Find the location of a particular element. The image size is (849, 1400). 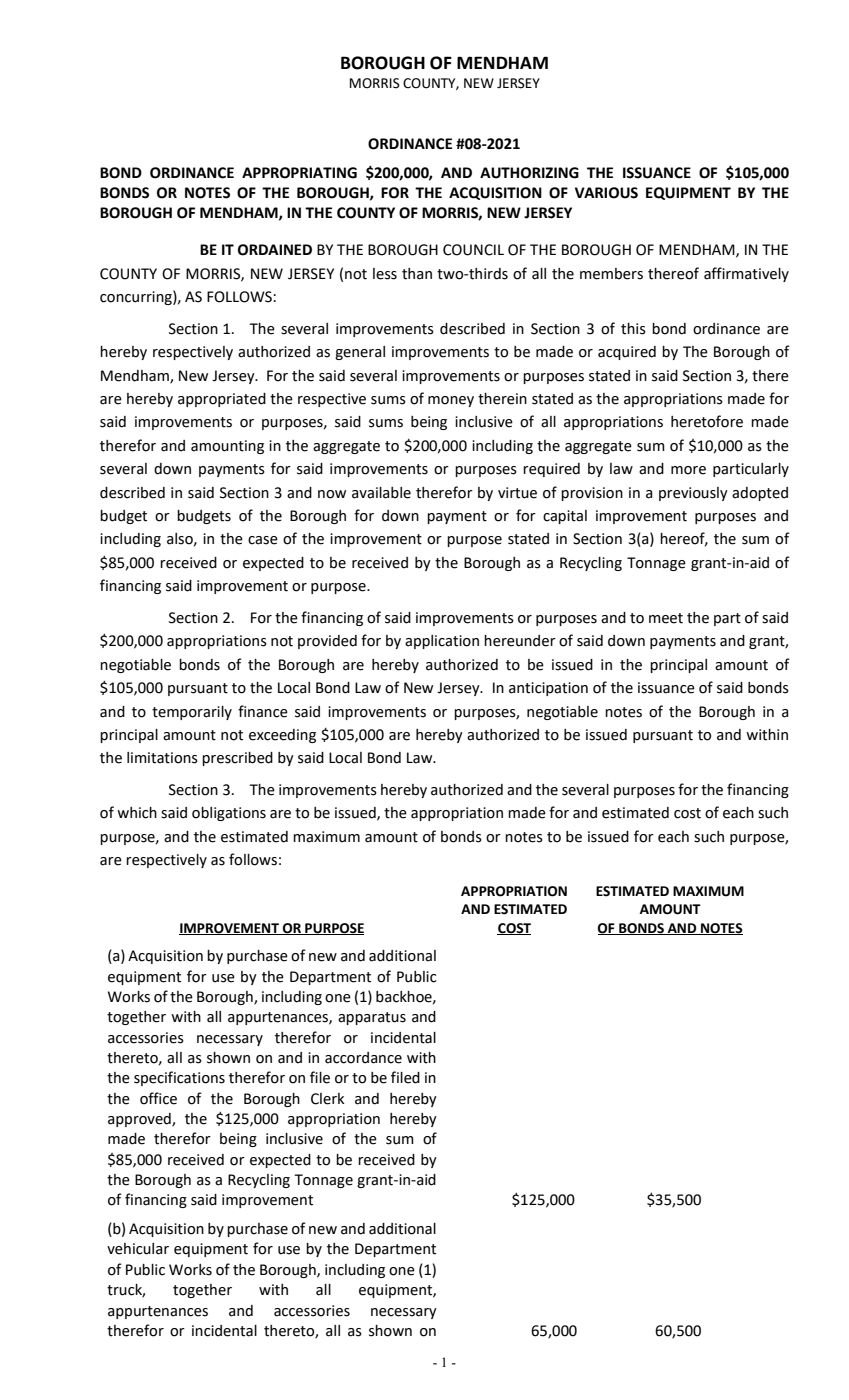

money is located at coordinates (451, 401).
